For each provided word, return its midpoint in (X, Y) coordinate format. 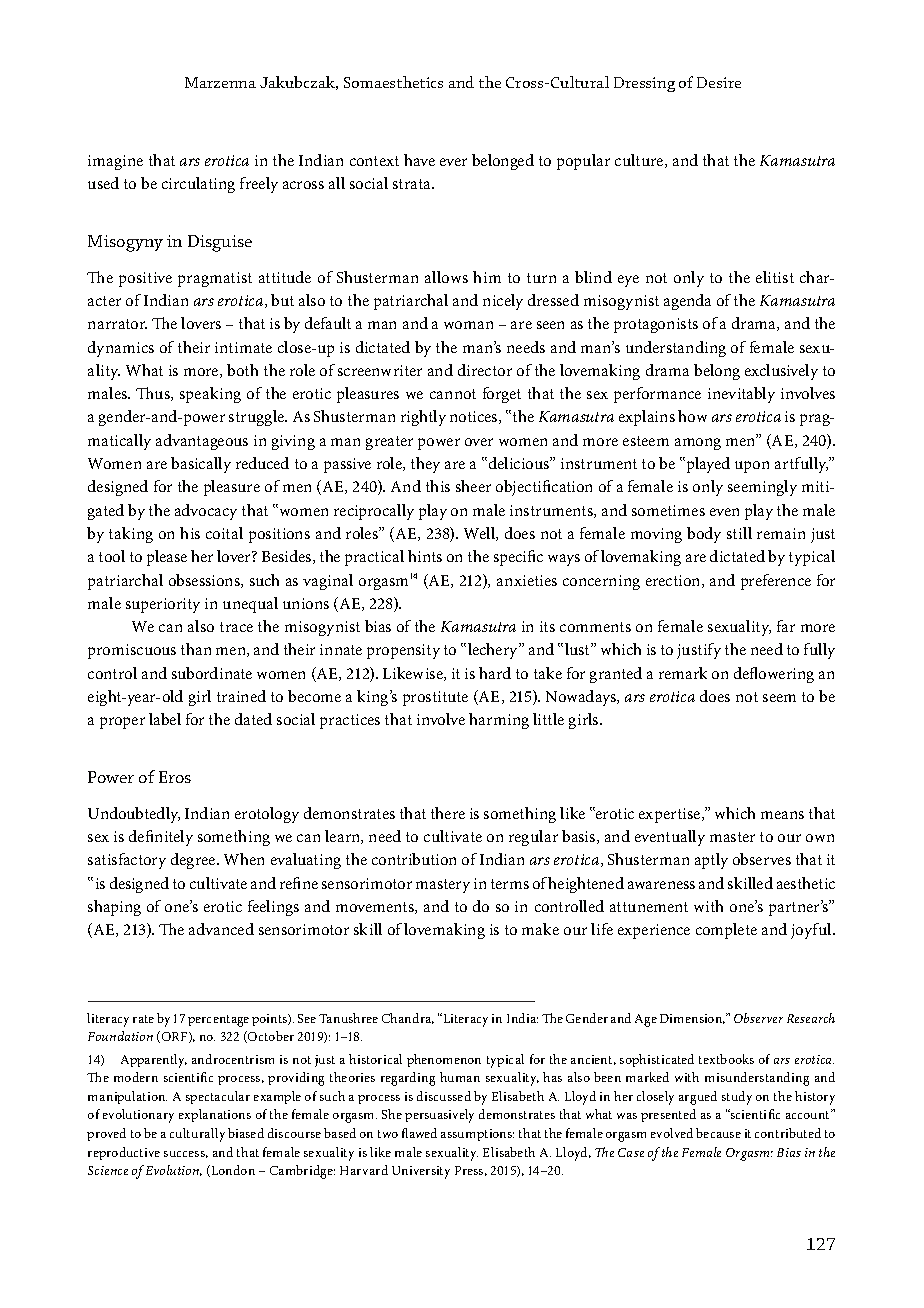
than (196, 649)
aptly (711, 861)
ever (453, 162)
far (786, 626)
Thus (154, 394)
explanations (215, 1115)
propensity (403, 651)
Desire (719, 82)
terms (510, 884)
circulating (198, 185)
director (485, 370)
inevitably (741, 395)
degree (194, 861)
